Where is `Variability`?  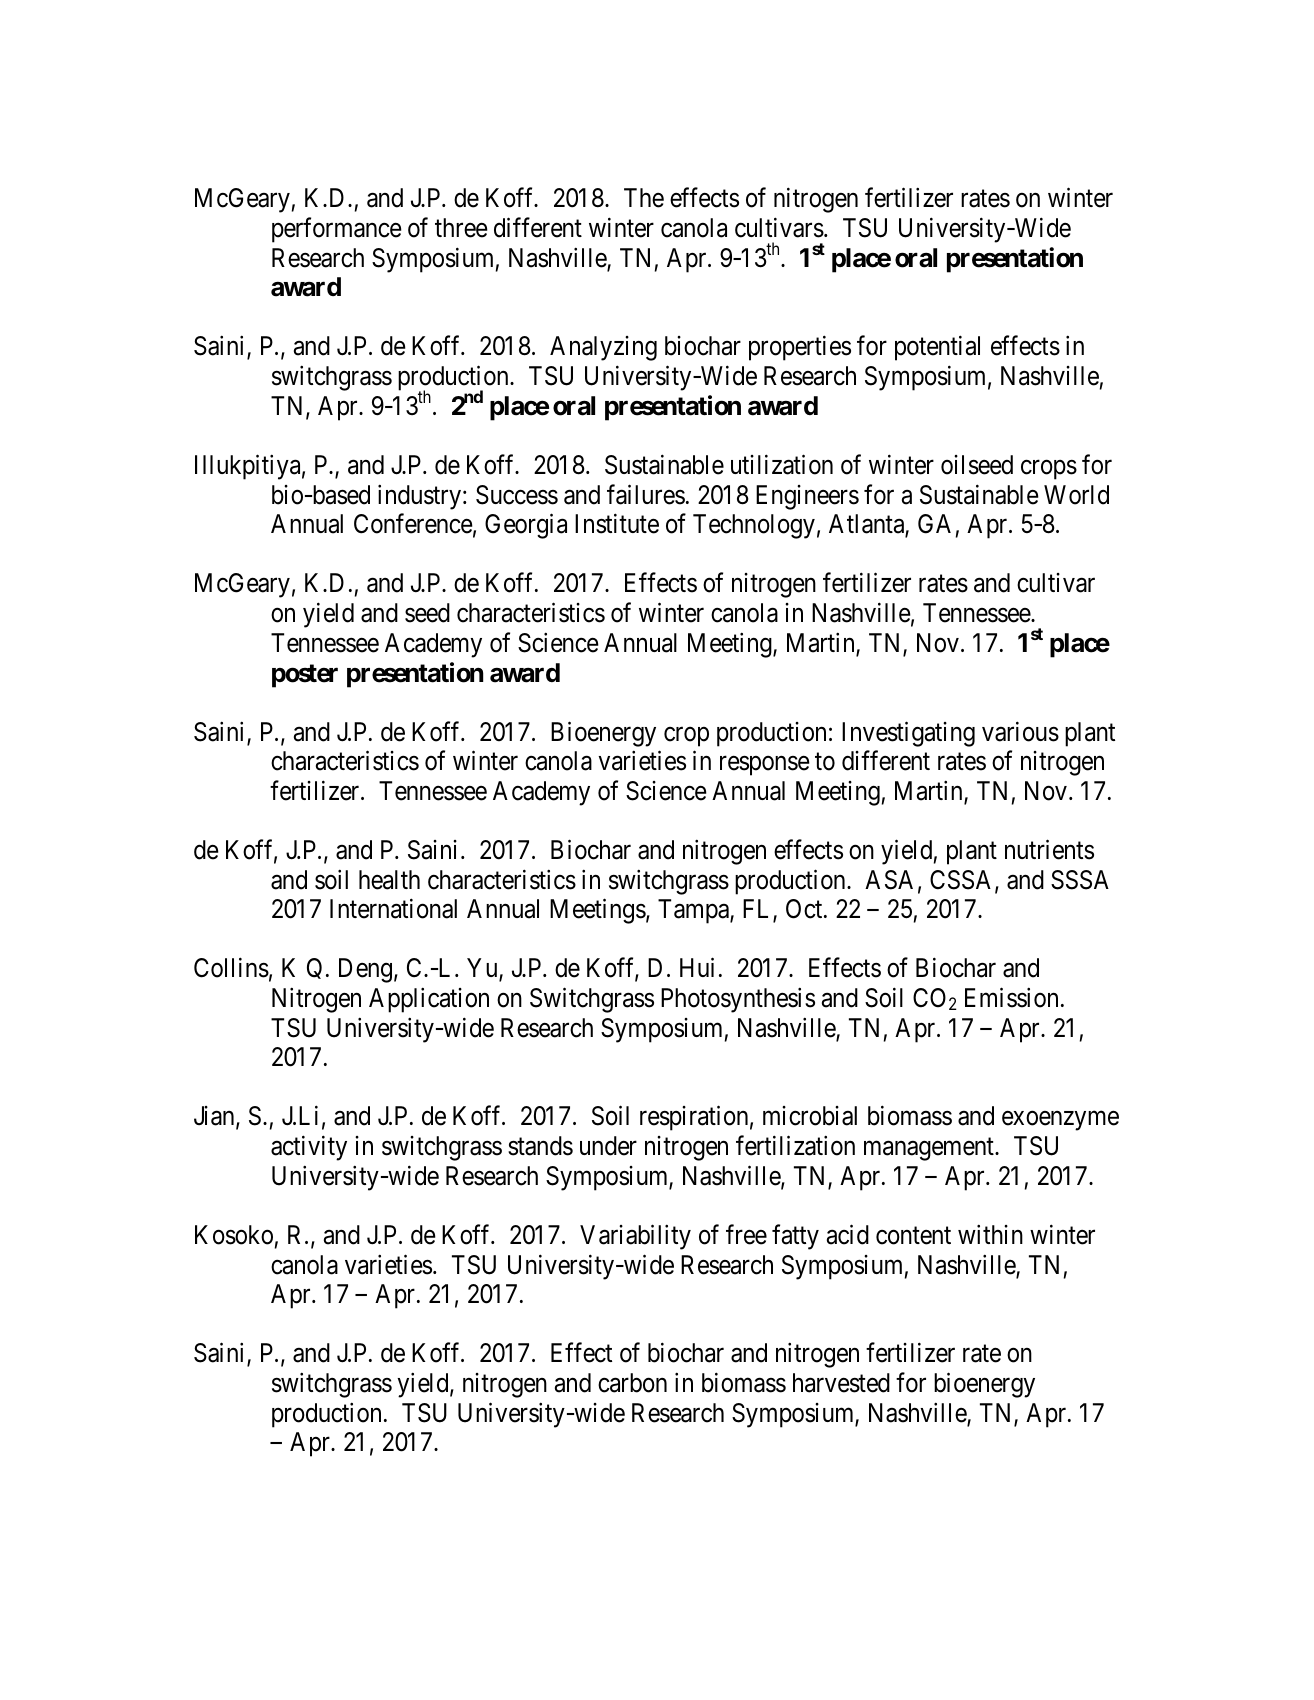
Variability is located at coordinates (635, 1237).
